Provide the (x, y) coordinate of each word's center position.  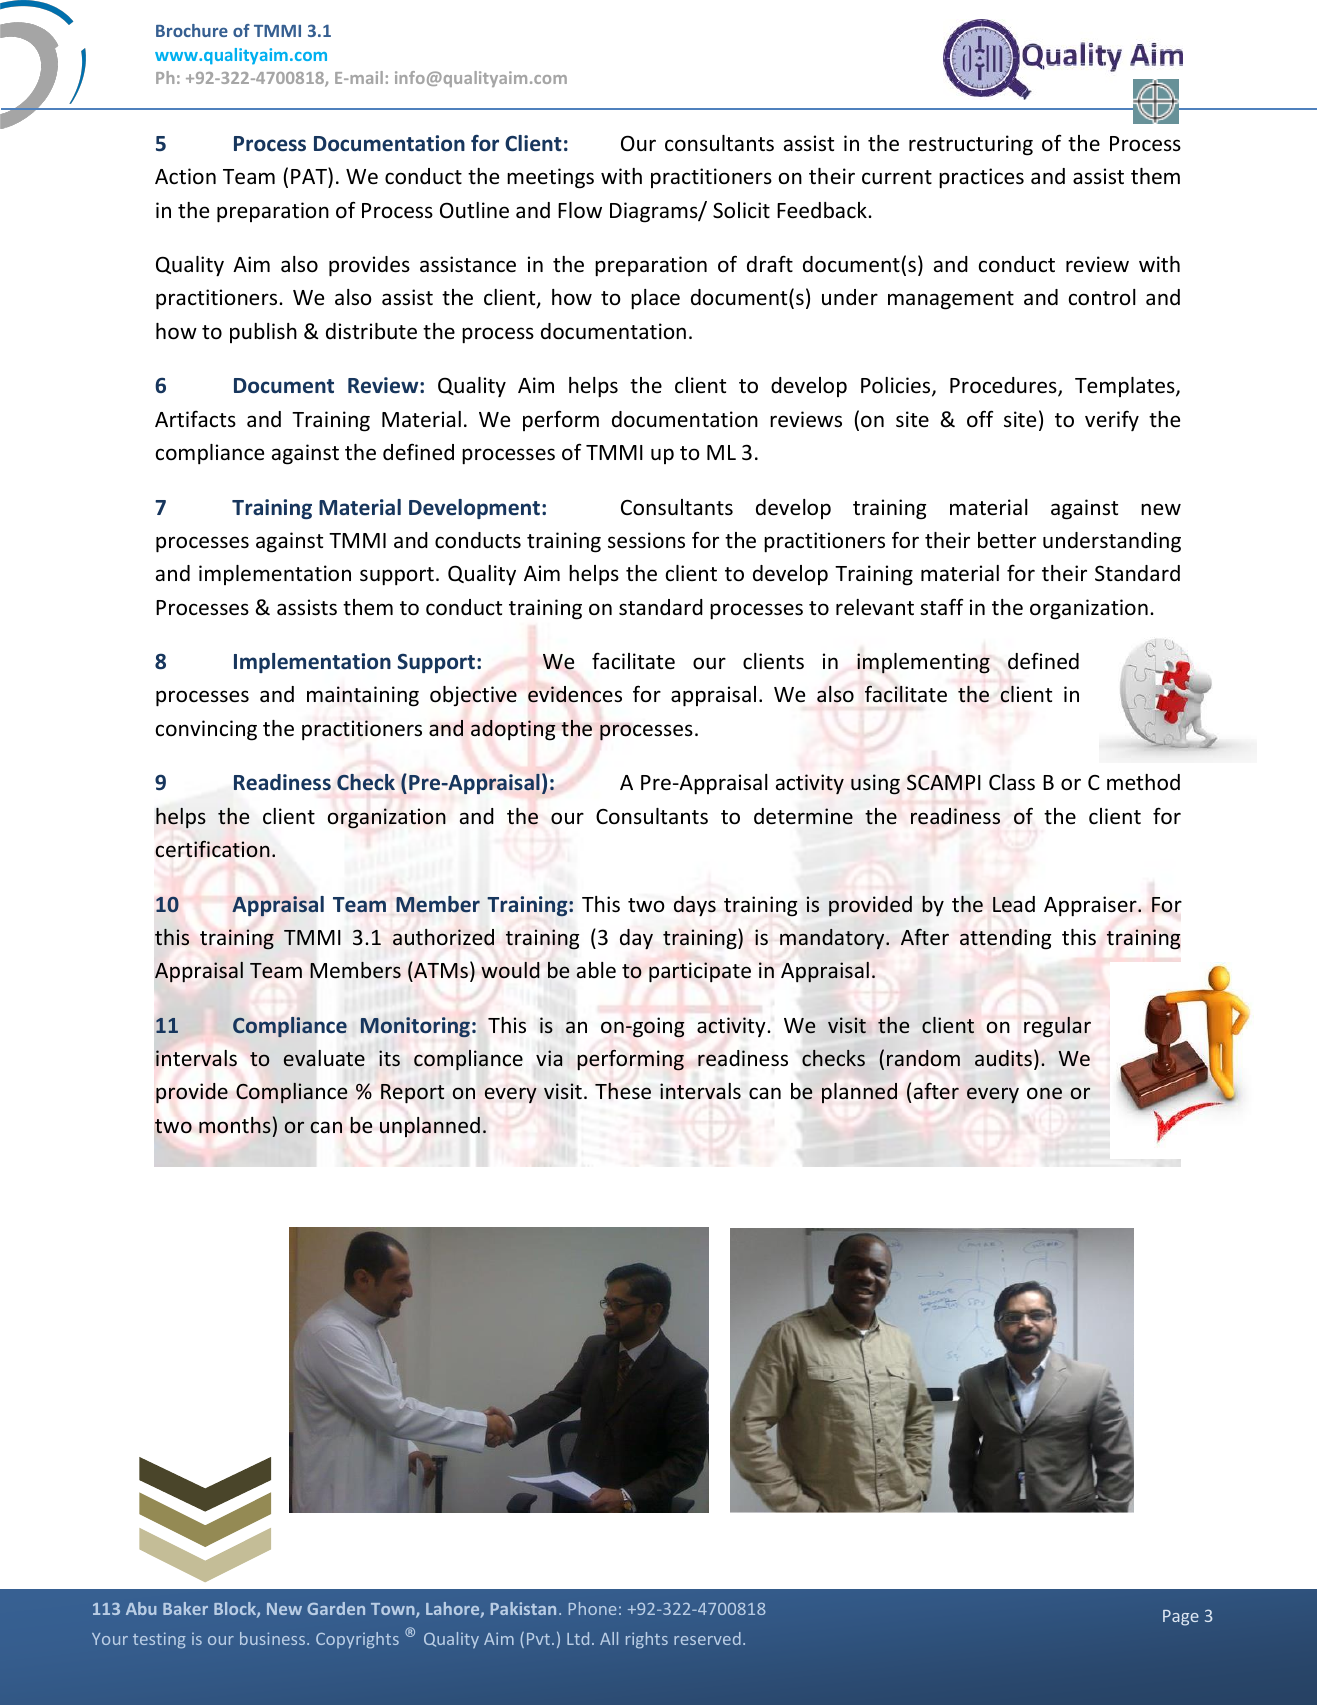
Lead (1014, 904)
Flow (580, 210)
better (1007, 540)
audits (1003, 1058)
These (623, 1091)
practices (981, 178)
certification (212, 849)
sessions (646, 540)
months (235, 1125)
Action (185, 176)
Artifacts (195, 419)
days (695, 906)
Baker (185, 1608)
